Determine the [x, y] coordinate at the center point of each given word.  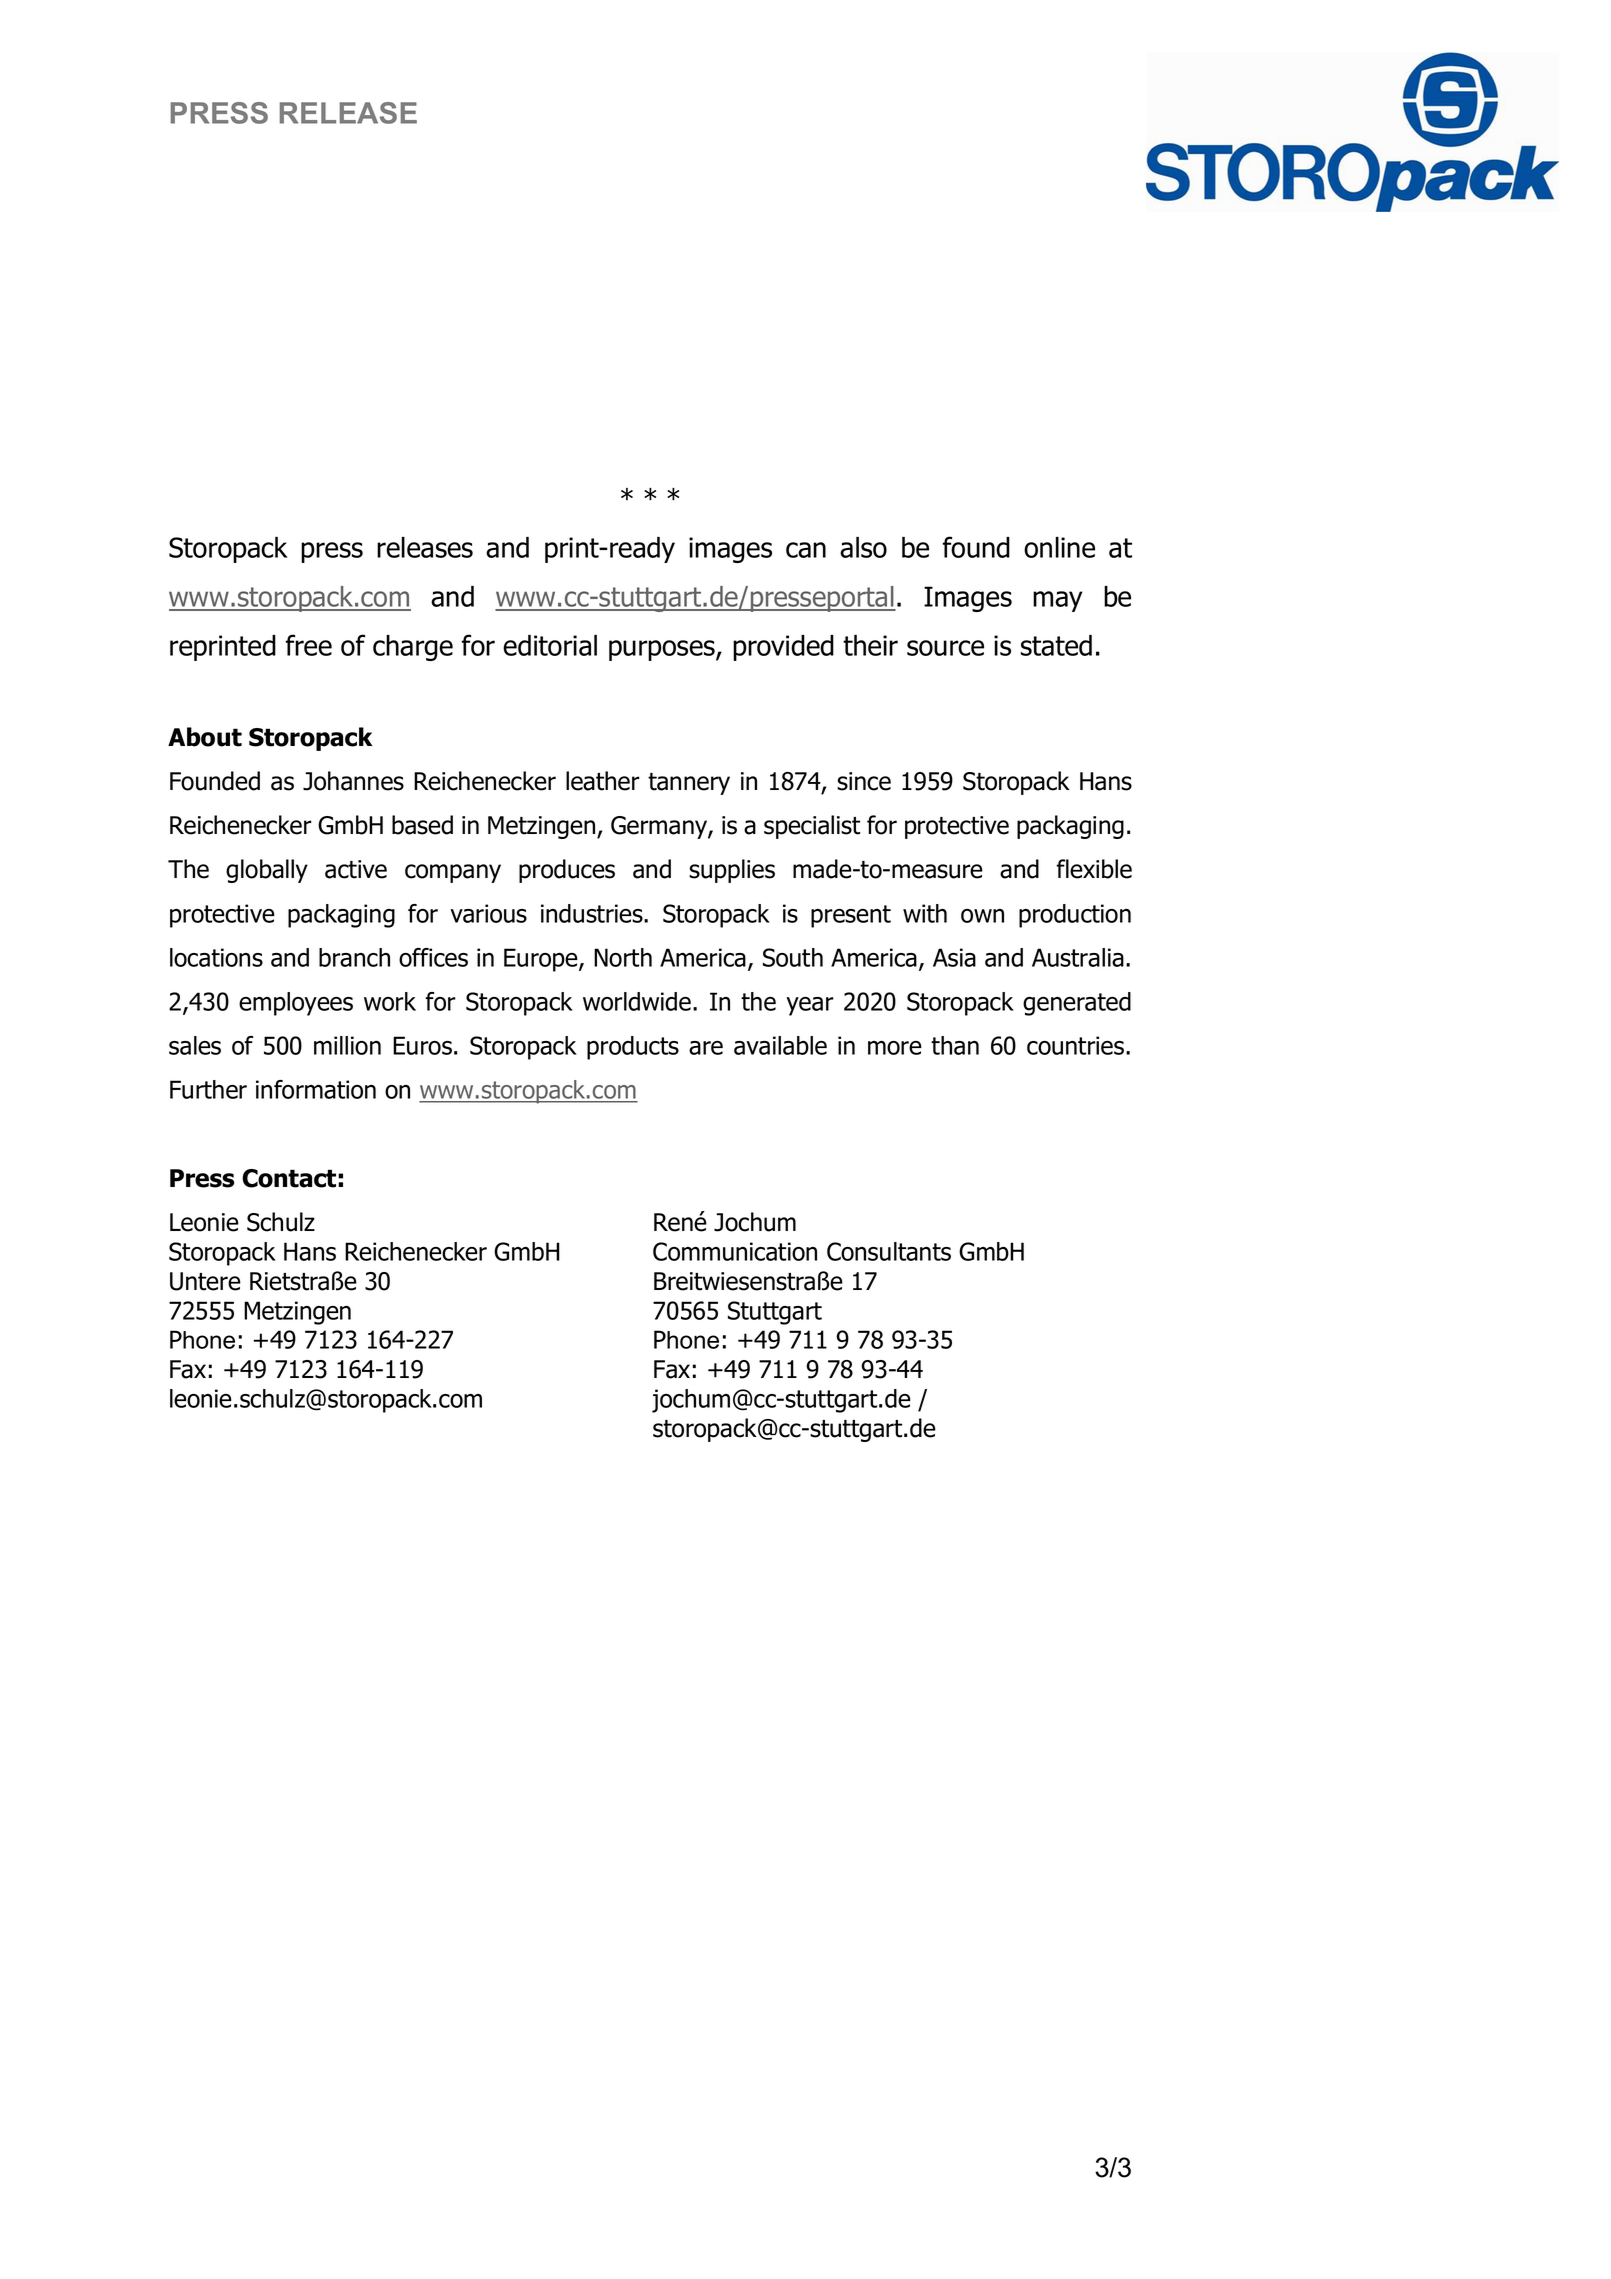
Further [208, 1089]
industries [593, 913]
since [864, 781]
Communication [735, 1251]
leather [603, 781]
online [1059, 547]
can [806, 550]
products [633, 1048]
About [205, 737]
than [955, 1045]
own [982, 916]
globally [267, 871]
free [309, 645]
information [316, 1089]
